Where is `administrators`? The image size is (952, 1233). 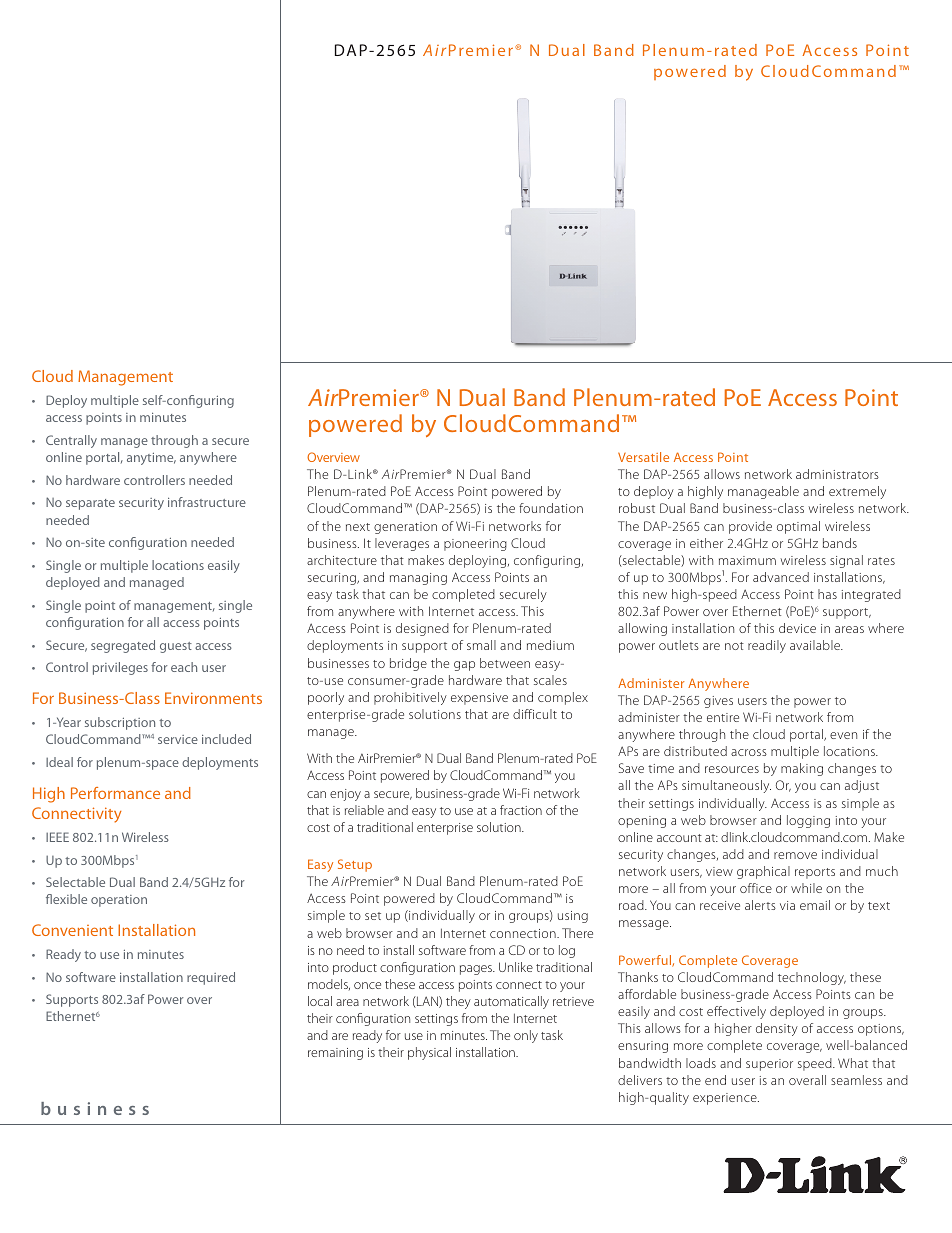 administrators is located at coordinates (837, 474).
